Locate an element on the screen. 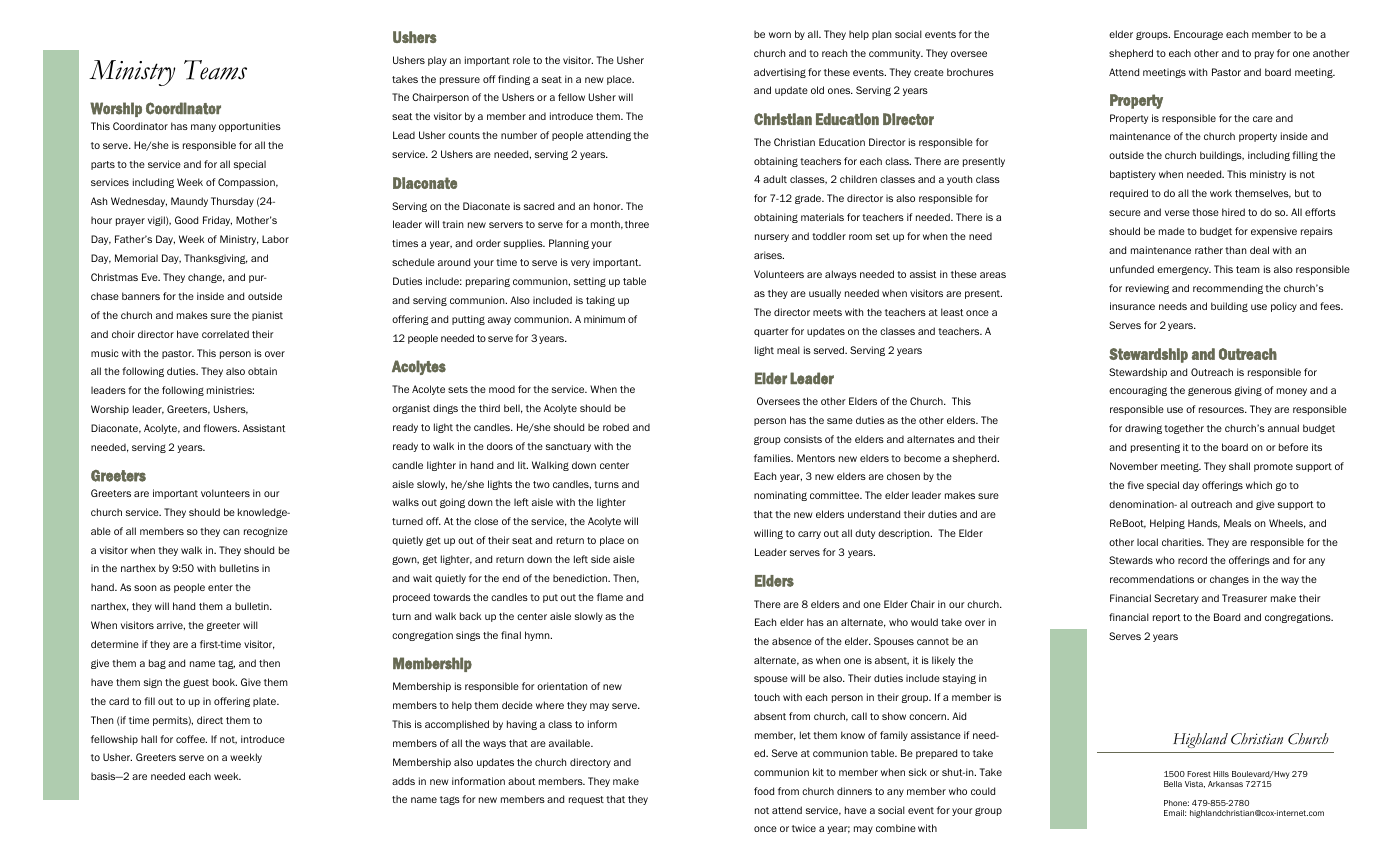 Image resolution: width=1400 pixels, height=850 pixels. food is located at coordinates (764, 791).
